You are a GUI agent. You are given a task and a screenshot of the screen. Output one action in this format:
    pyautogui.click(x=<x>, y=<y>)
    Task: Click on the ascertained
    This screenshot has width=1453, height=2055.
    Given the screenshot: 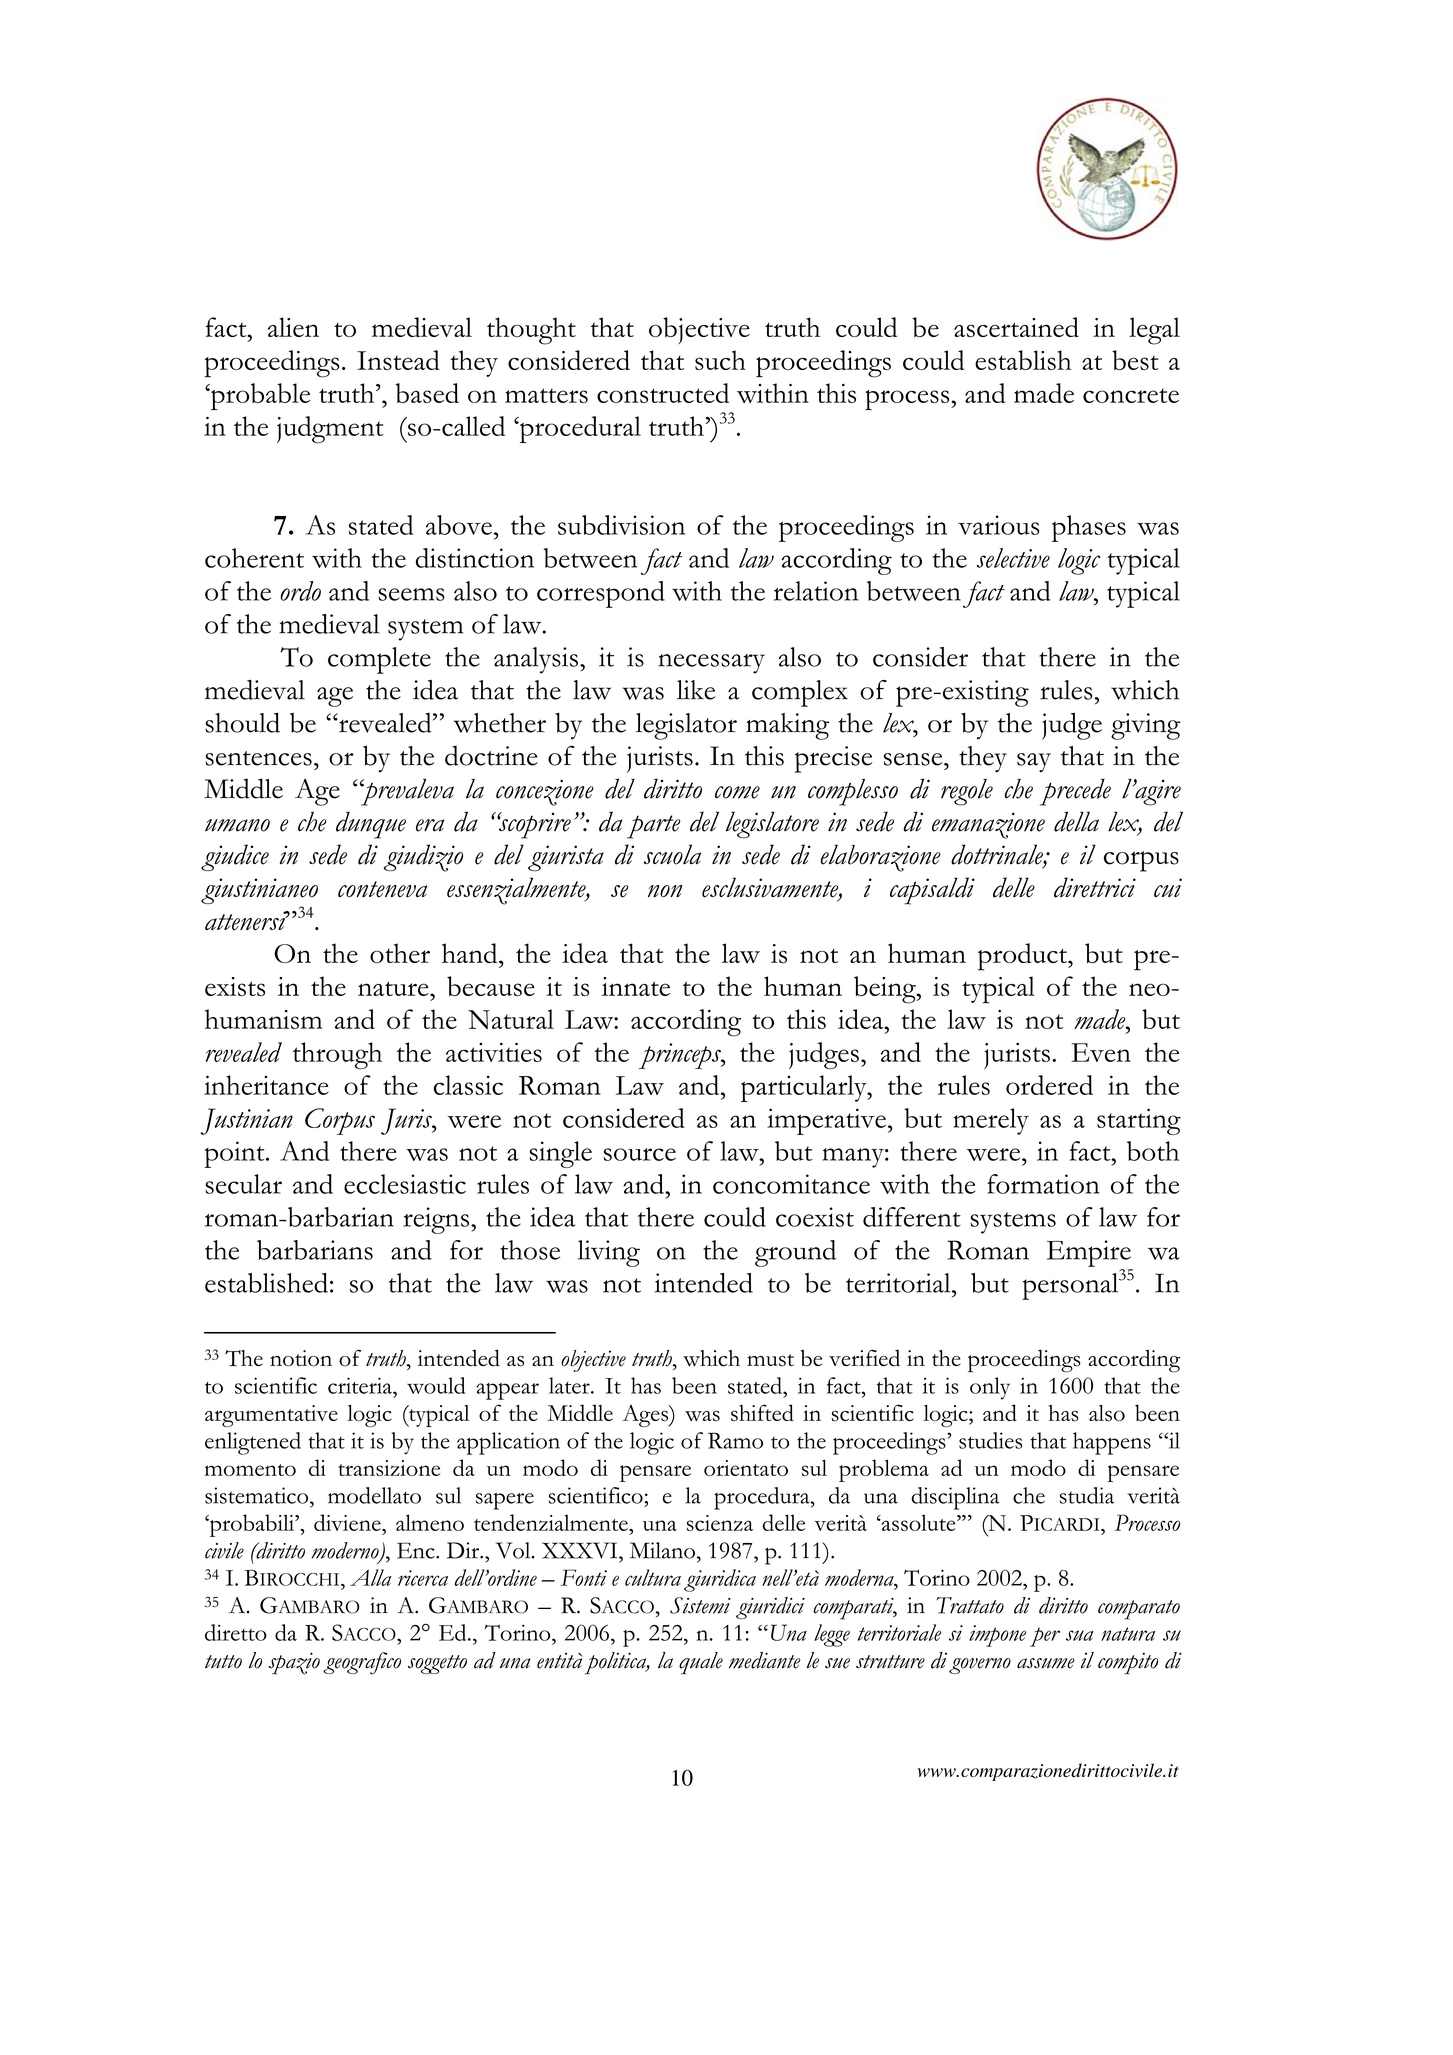 What is the action you would take?
    pyautogui.click(x=1016, y=327)
